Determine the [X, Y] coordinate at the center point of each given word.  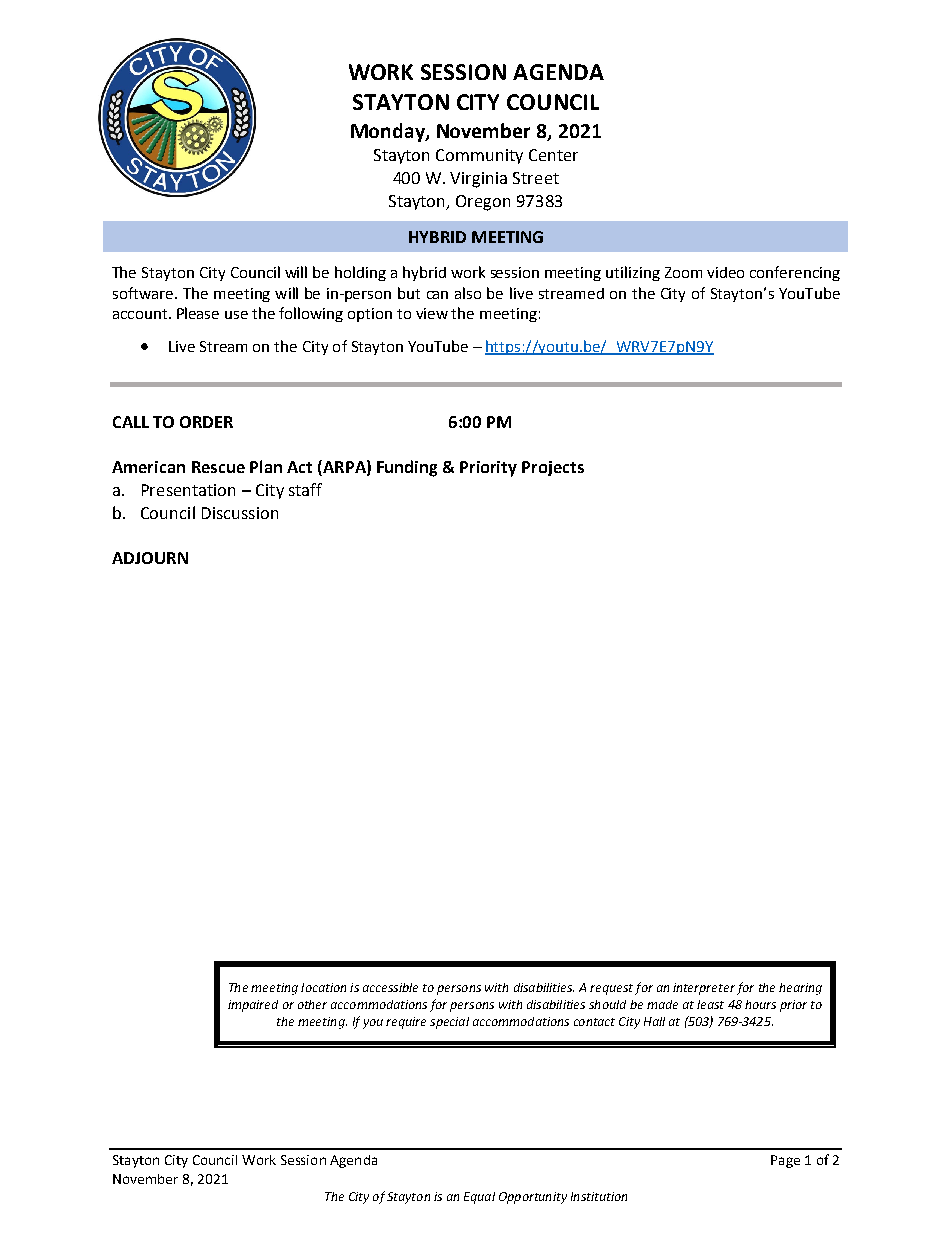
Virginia [478, 180]
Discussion [240, 513]
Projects [553, 468]
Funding [407, 468]
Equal [479, 1198]
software [143, 293]
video [725, 272]
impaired [253, 1006]
